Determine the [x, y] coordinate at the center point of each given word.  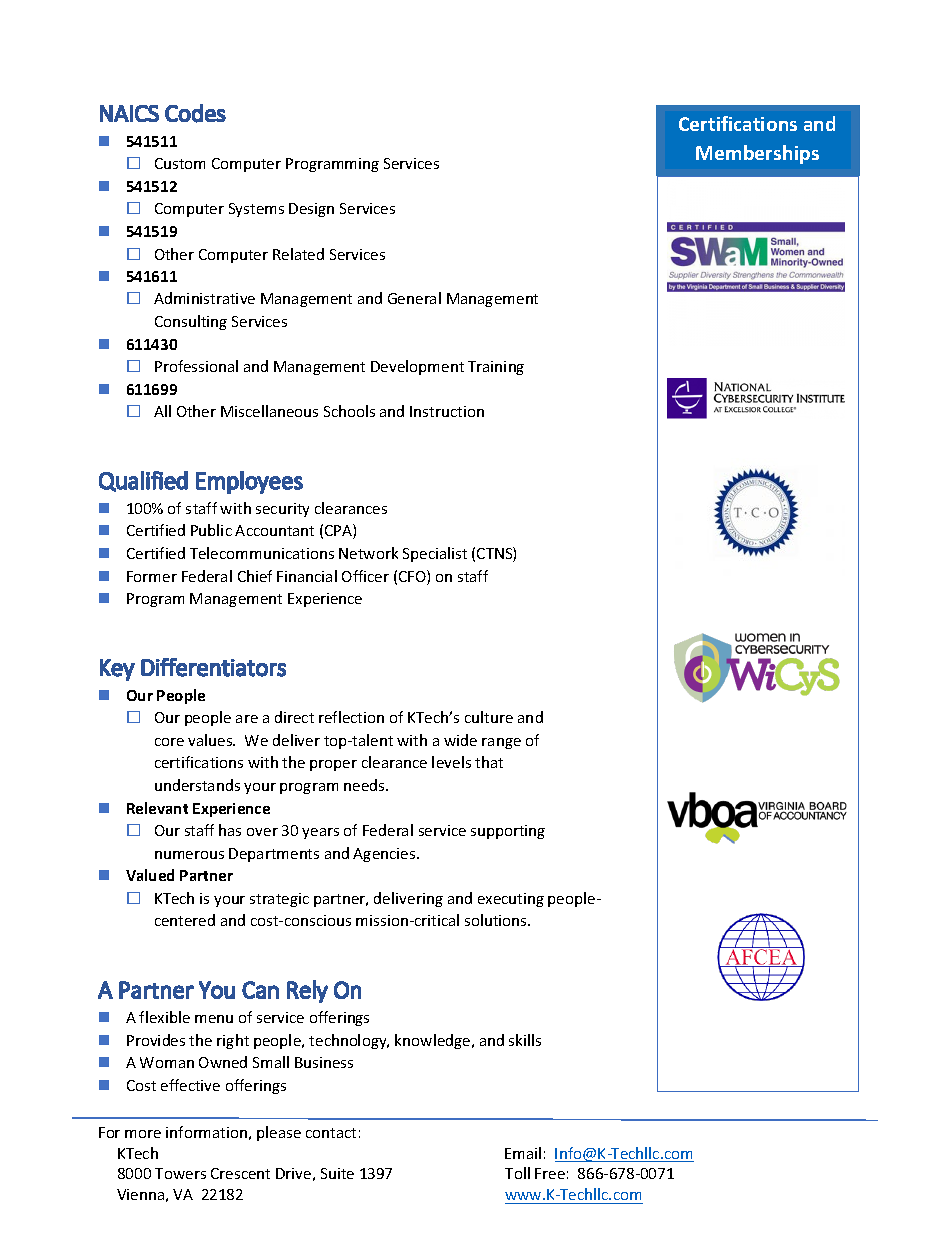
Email [523, 1153]
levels [451, 762]
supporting [508, 832]
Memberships [757, 154]
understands [197, 785]
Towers [180, 1173]
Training [496, 368]
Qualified [143, 481]
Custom [180, 163]
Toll [517, 1173]
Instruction [447, 411]
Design [311, 210]
